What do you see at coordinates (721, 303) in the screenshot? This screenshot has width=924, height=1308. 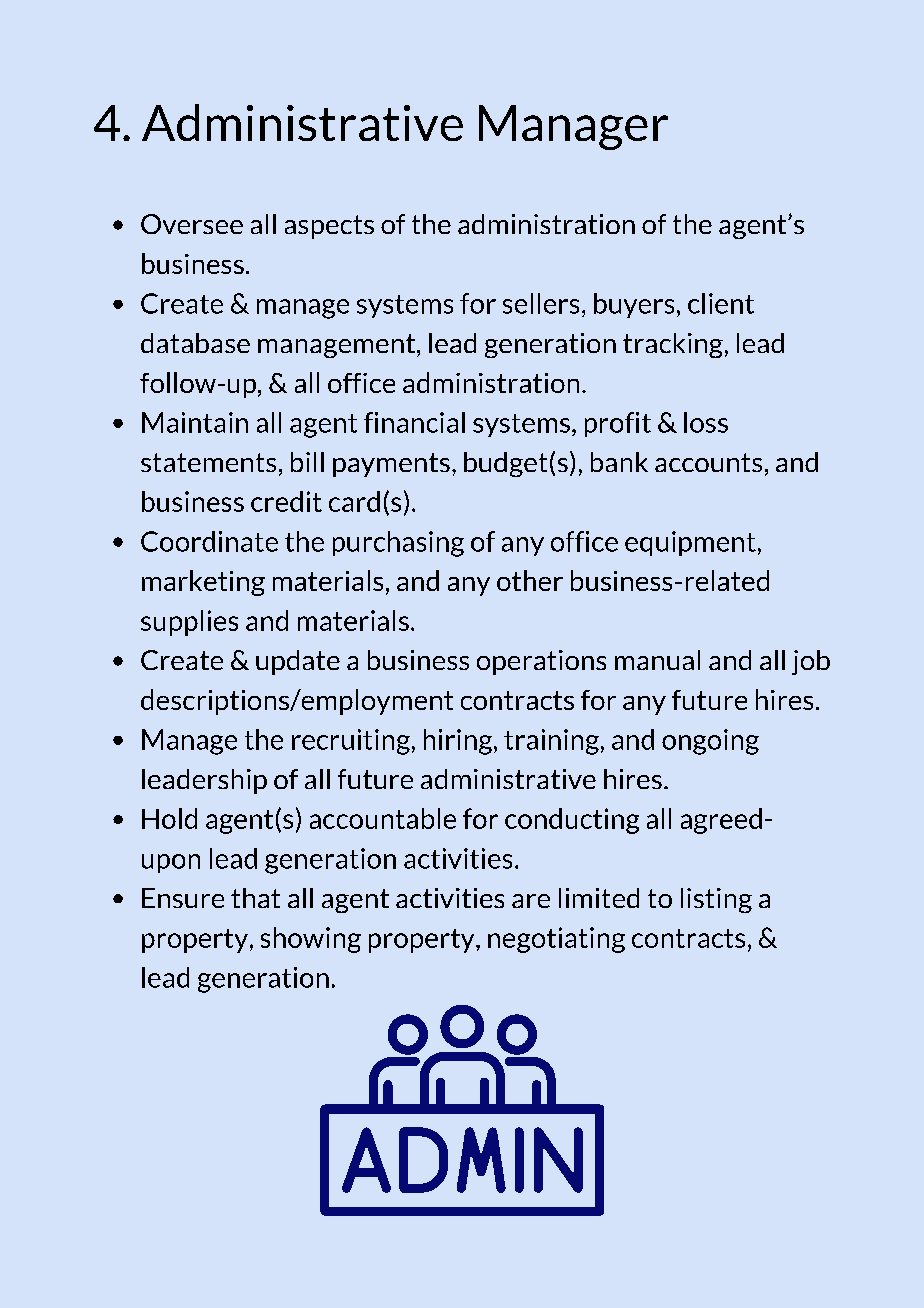 I see `client` at bounding box center [721, 303].
